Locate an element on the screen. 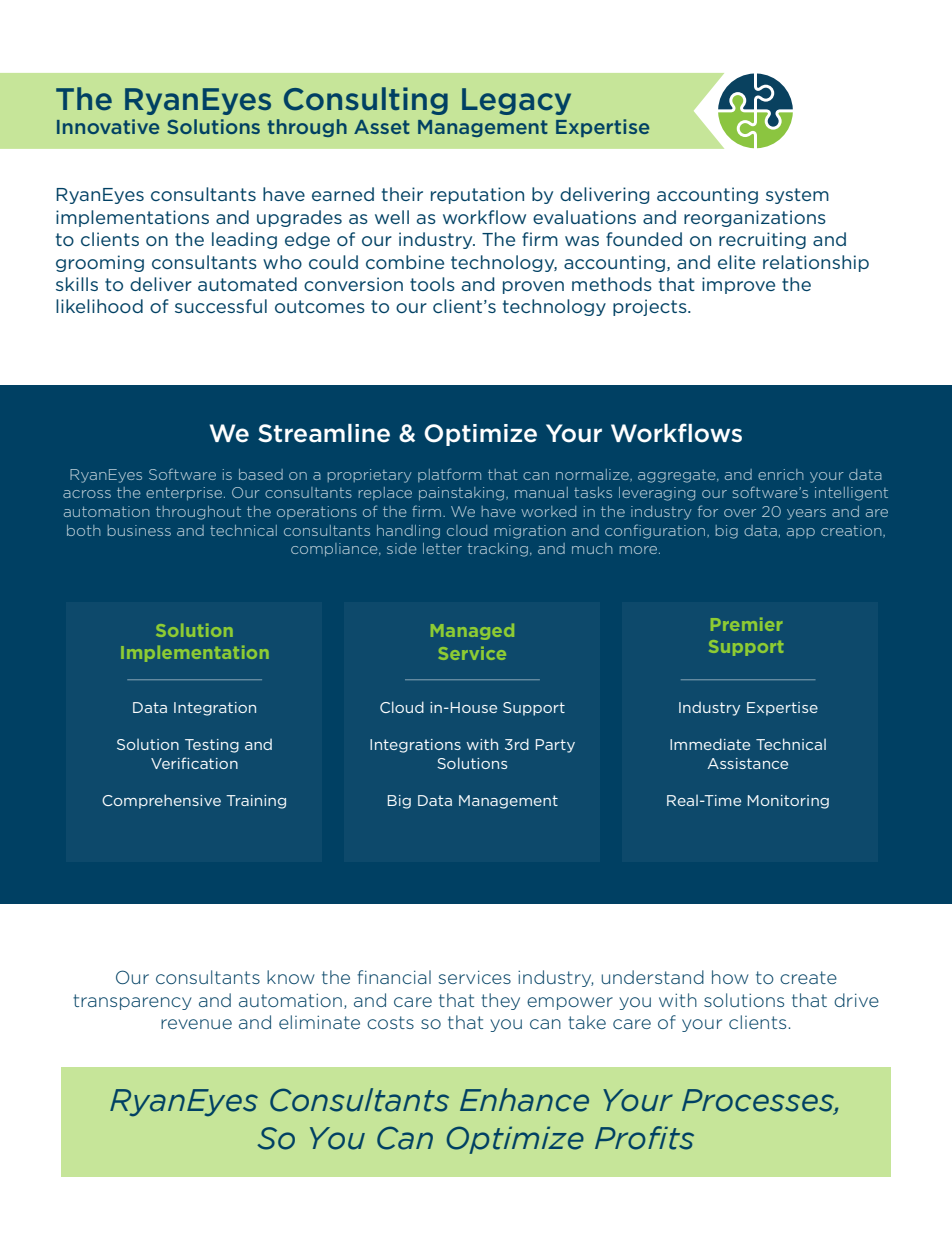 The height and width of the screenshot is (1233, 952). revenue is located at coordinates (196, 1024).
